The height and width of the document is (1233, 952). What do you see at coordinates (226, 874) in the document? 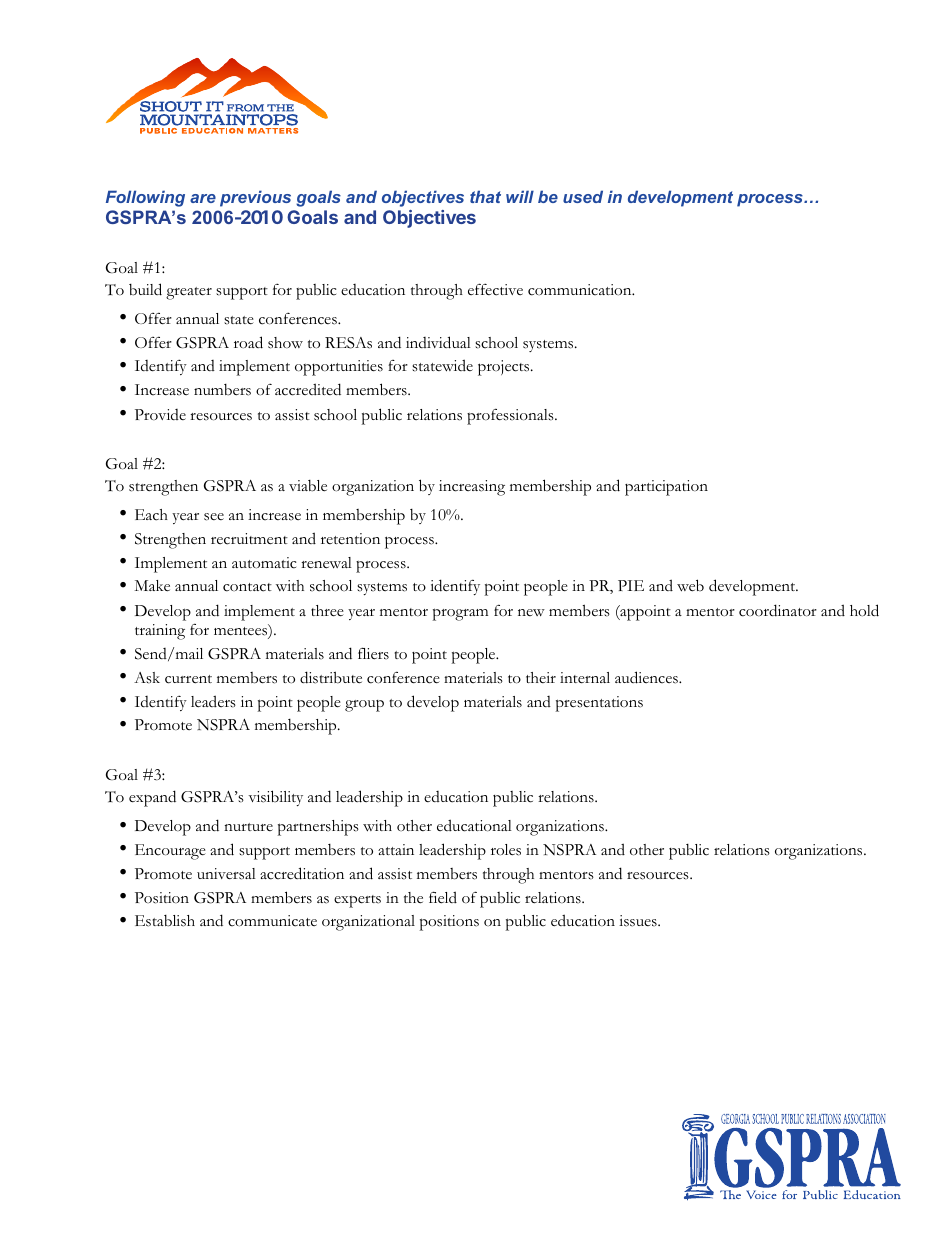
I see `universal` at bounding box center [226, 874].
